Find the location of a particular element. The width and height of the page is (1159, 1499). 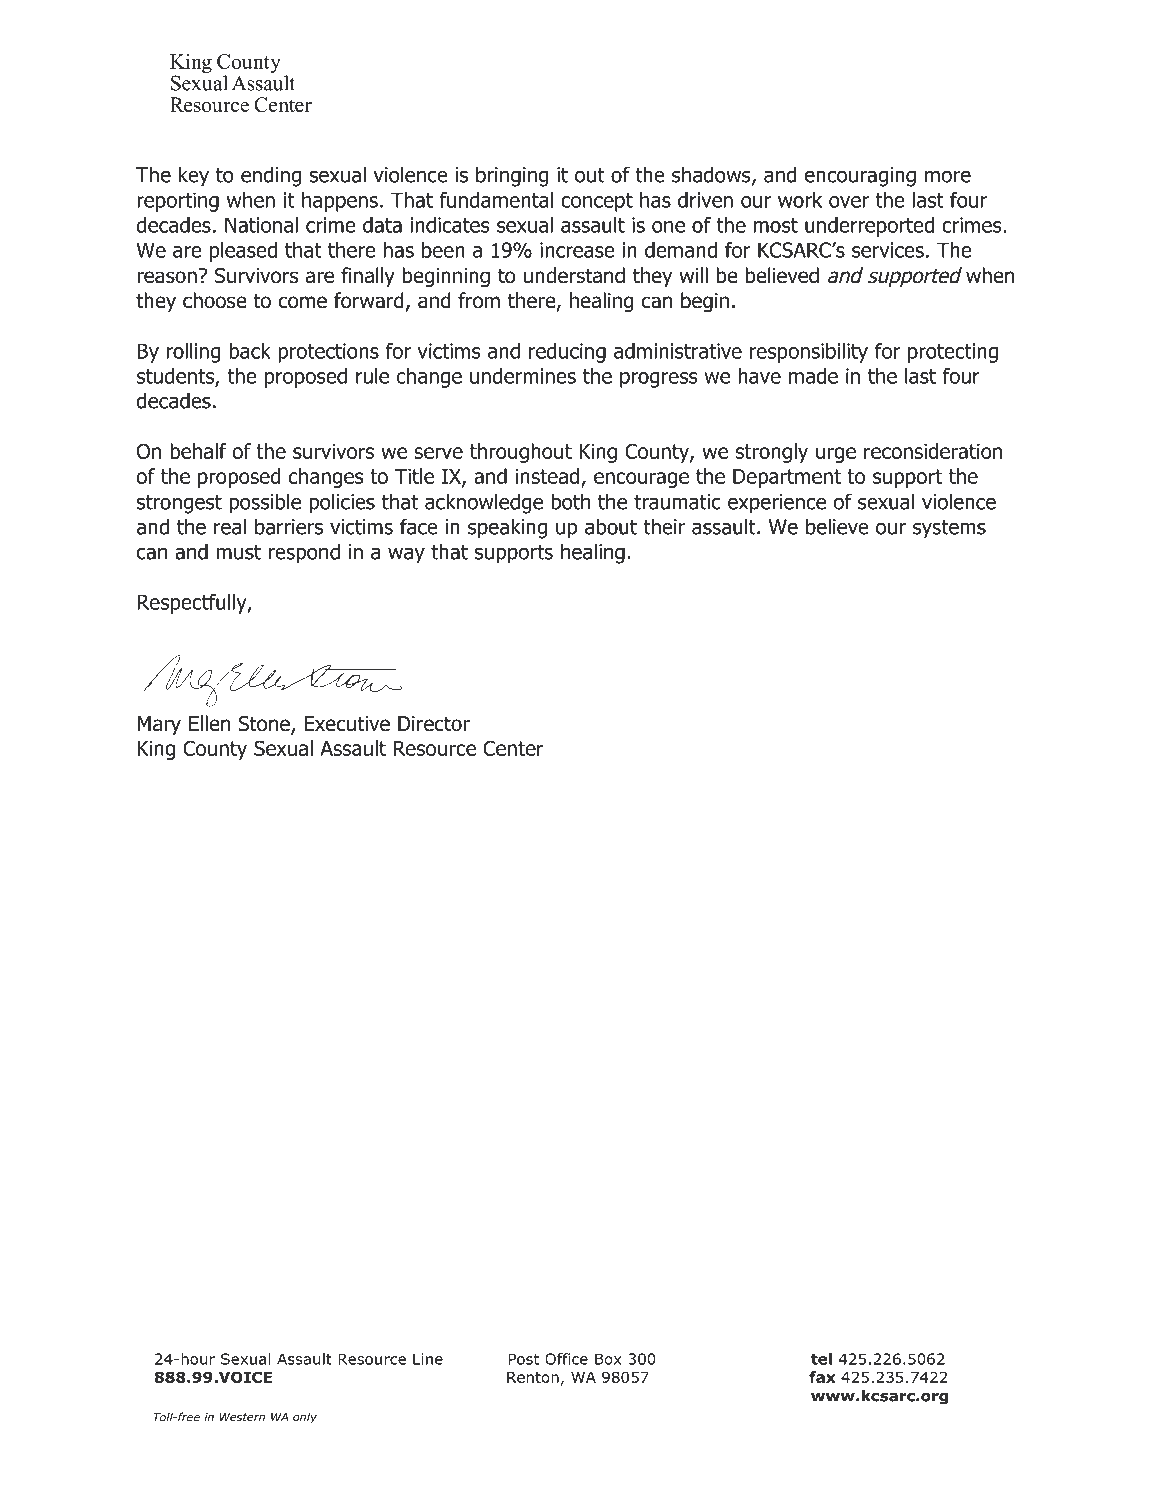

Western is located at coordinates (242, 1417).
